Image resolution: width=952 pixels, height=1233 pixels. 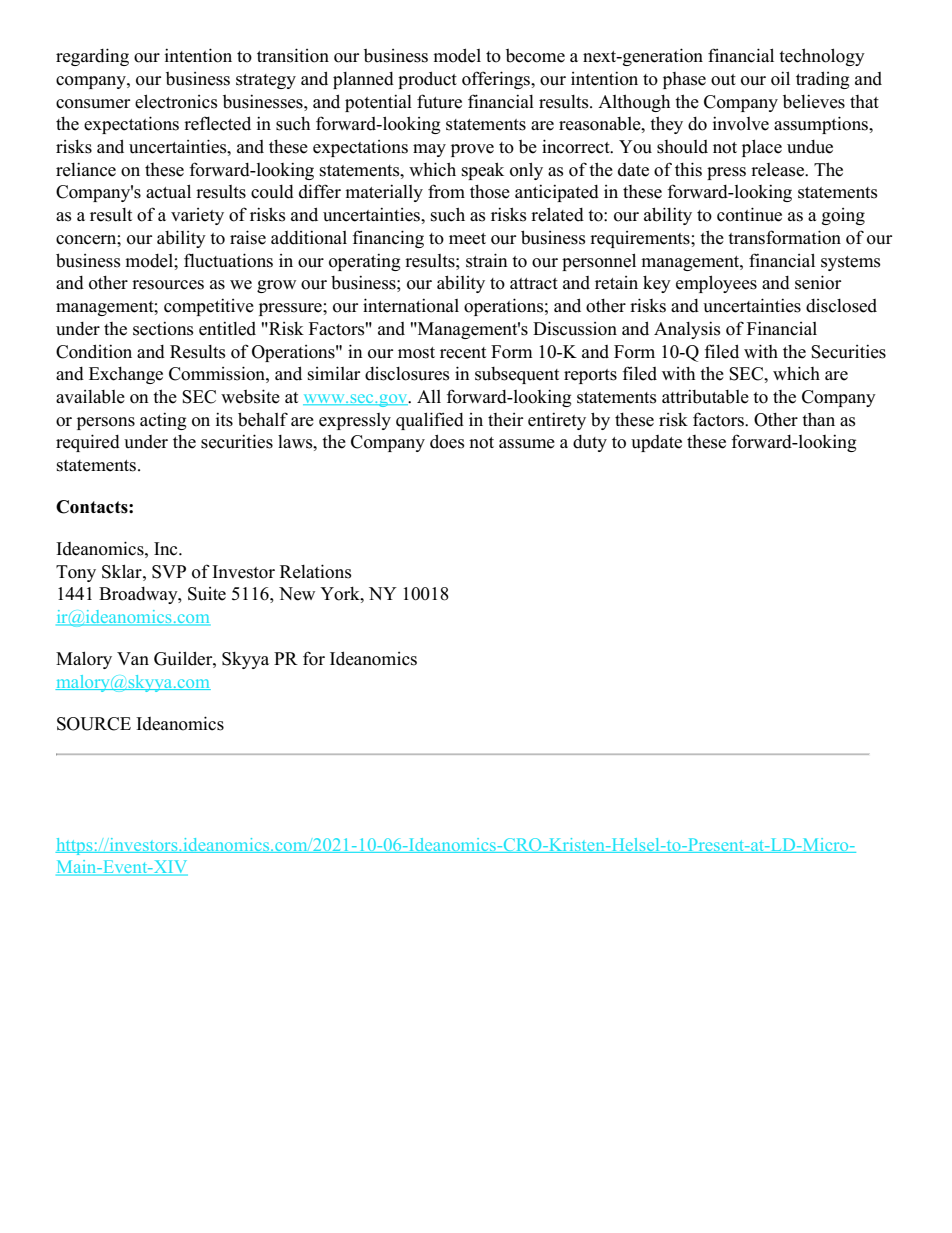 I want to click on New, so click(x=297, y=594).
